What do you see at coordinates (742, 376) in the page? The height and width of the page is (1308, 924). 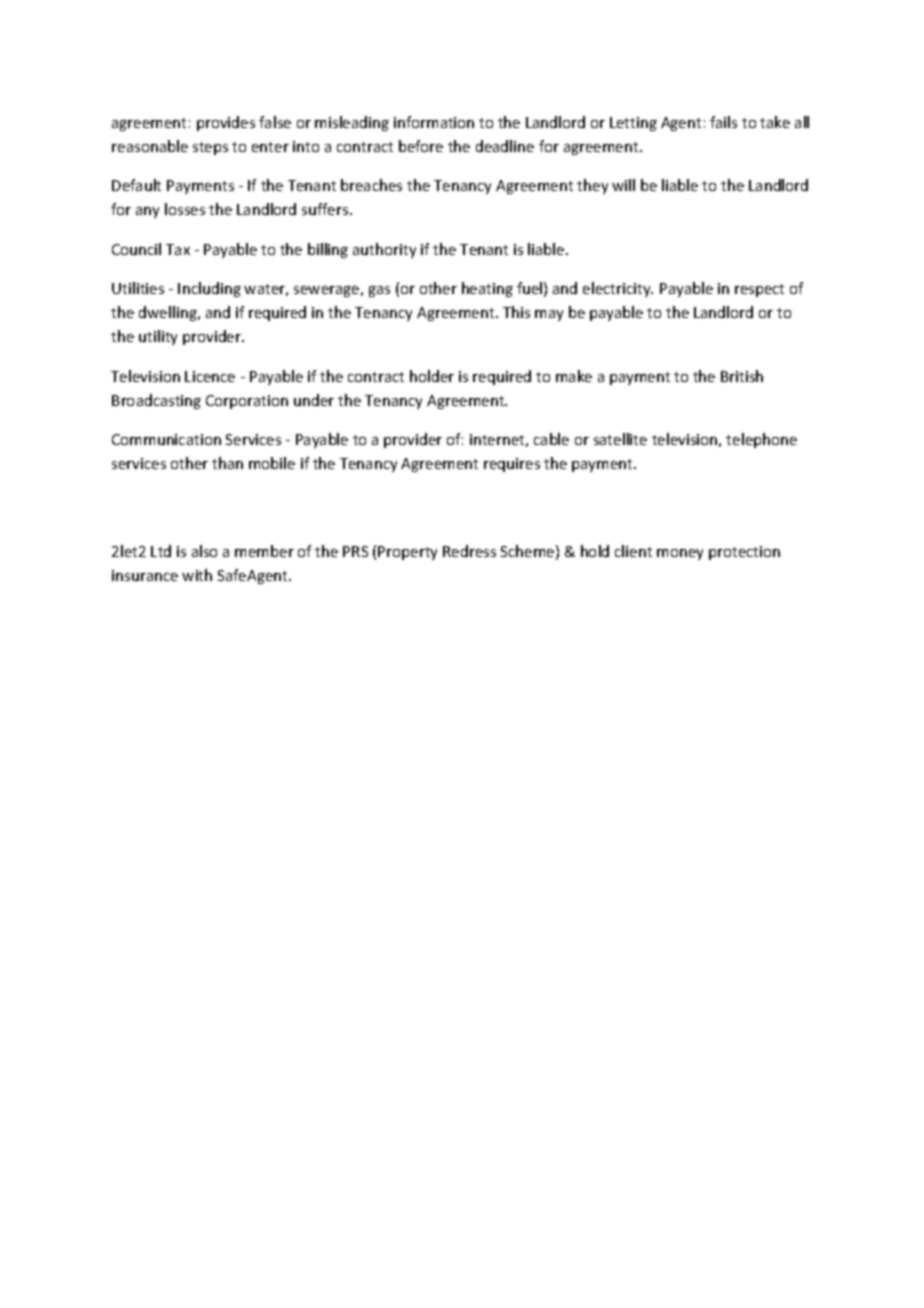 I see `British` at bounding box center [742, 376].
